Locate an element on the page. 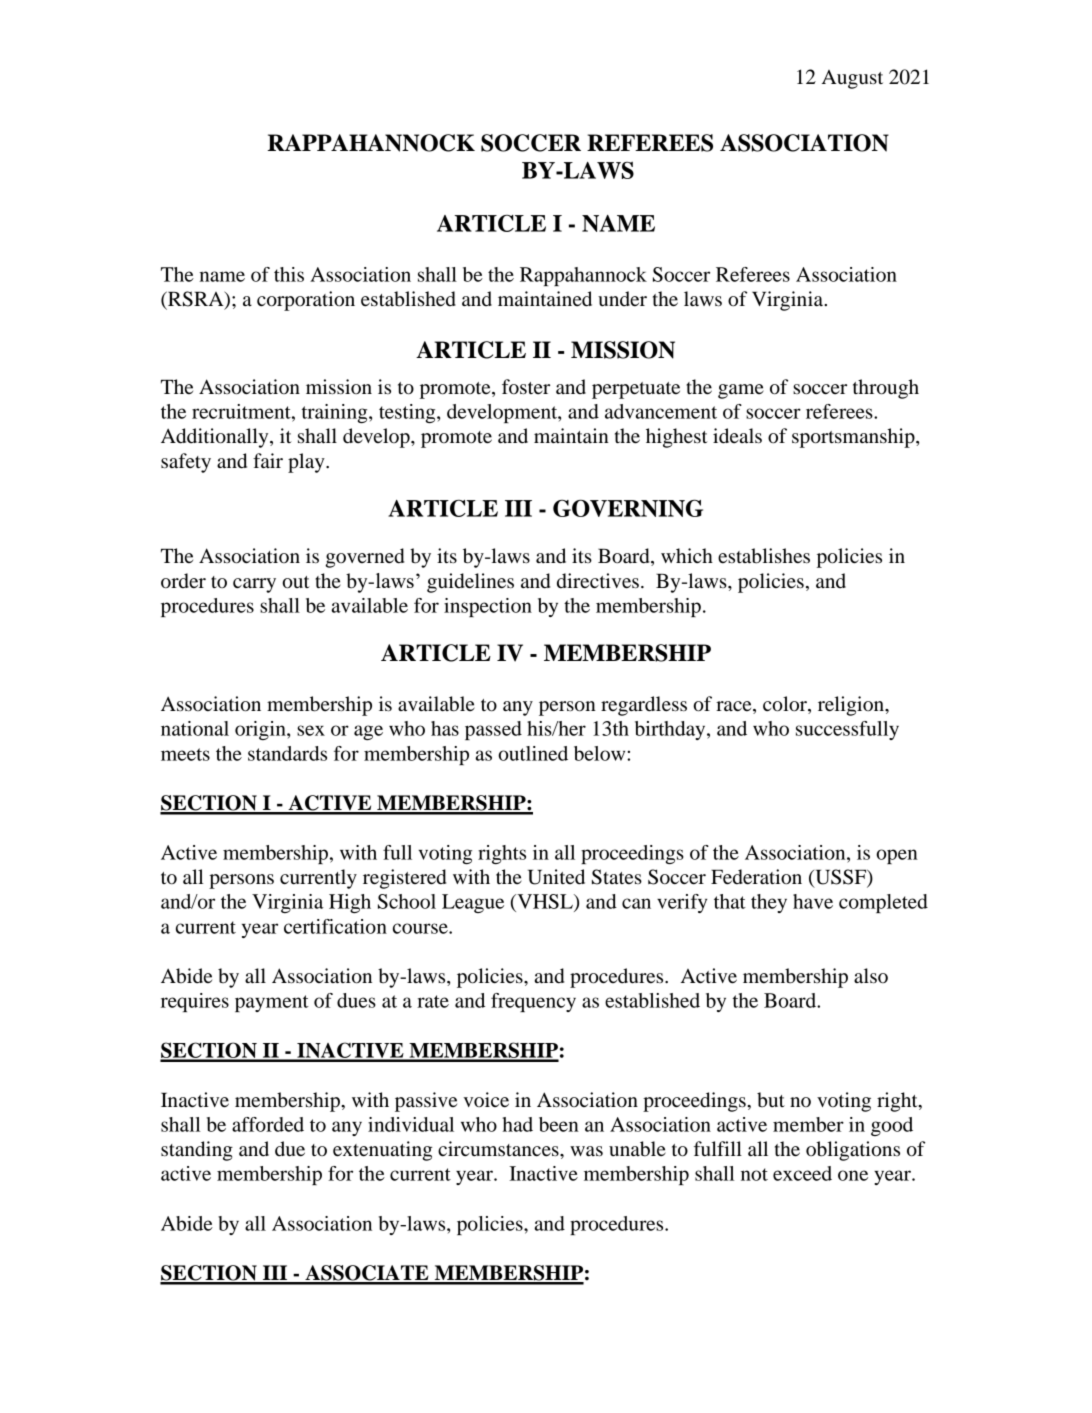 The image size is (1092, 1413). been is located at coordinates (559, 1124).
